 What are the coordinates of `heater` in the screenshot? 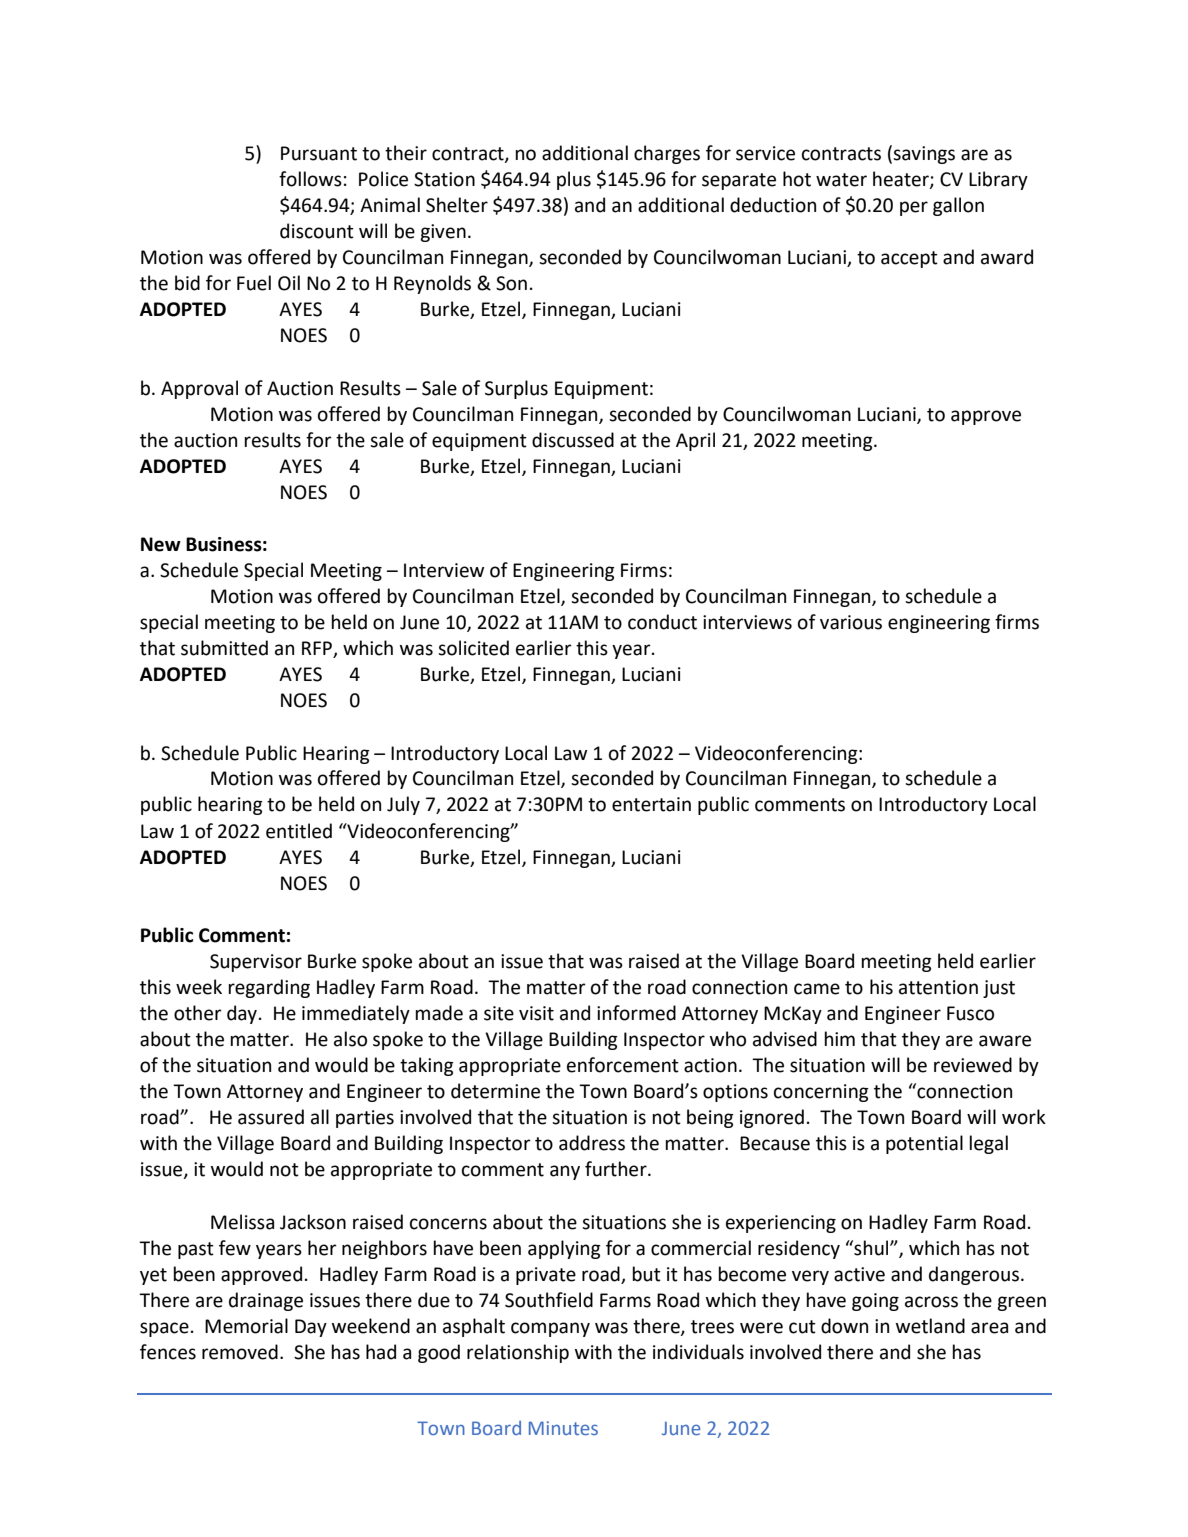 It's located at (902, 180).
